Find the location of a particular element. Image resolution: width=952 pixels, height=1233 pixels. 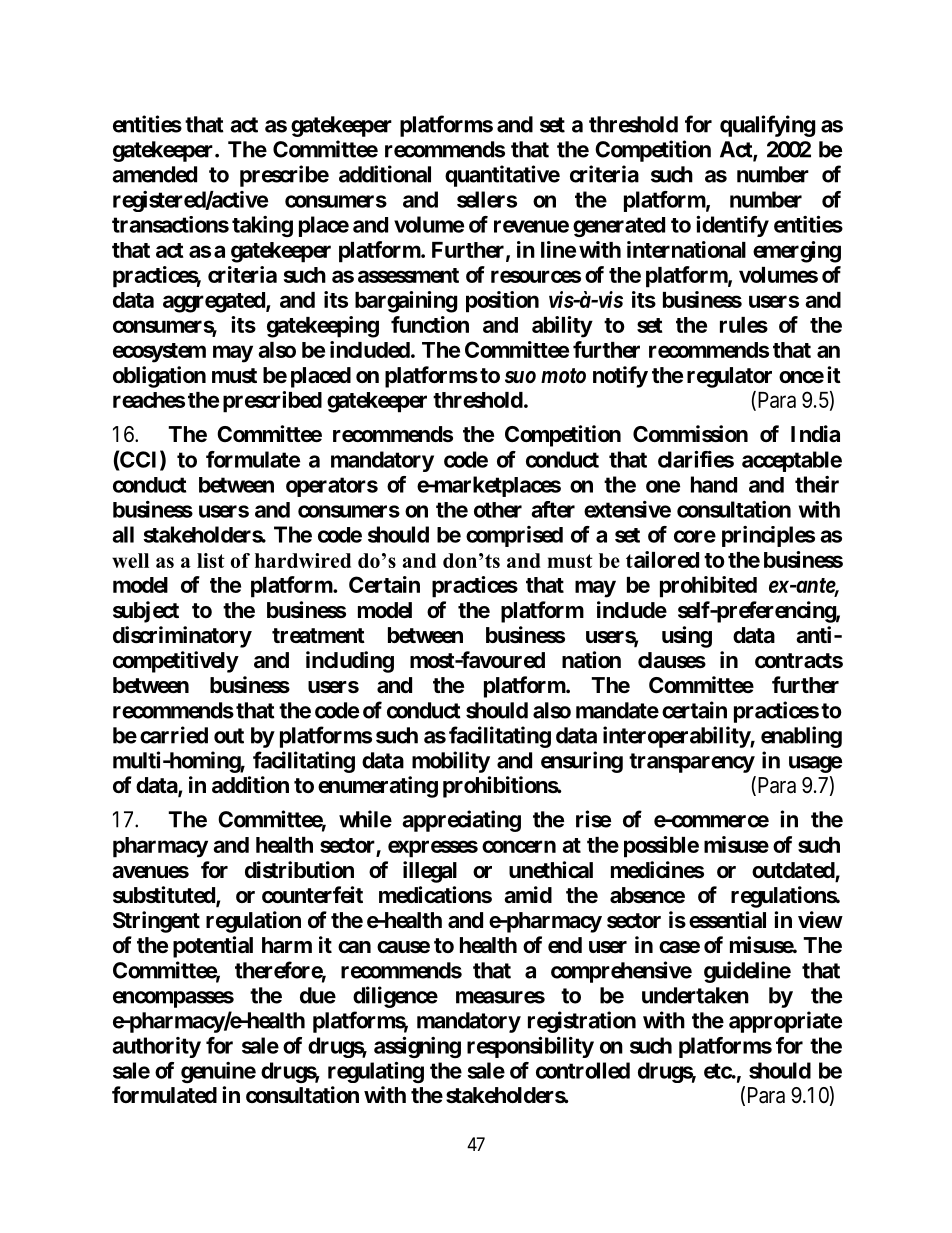

responsibility is located at coordinates (530, 1047).
